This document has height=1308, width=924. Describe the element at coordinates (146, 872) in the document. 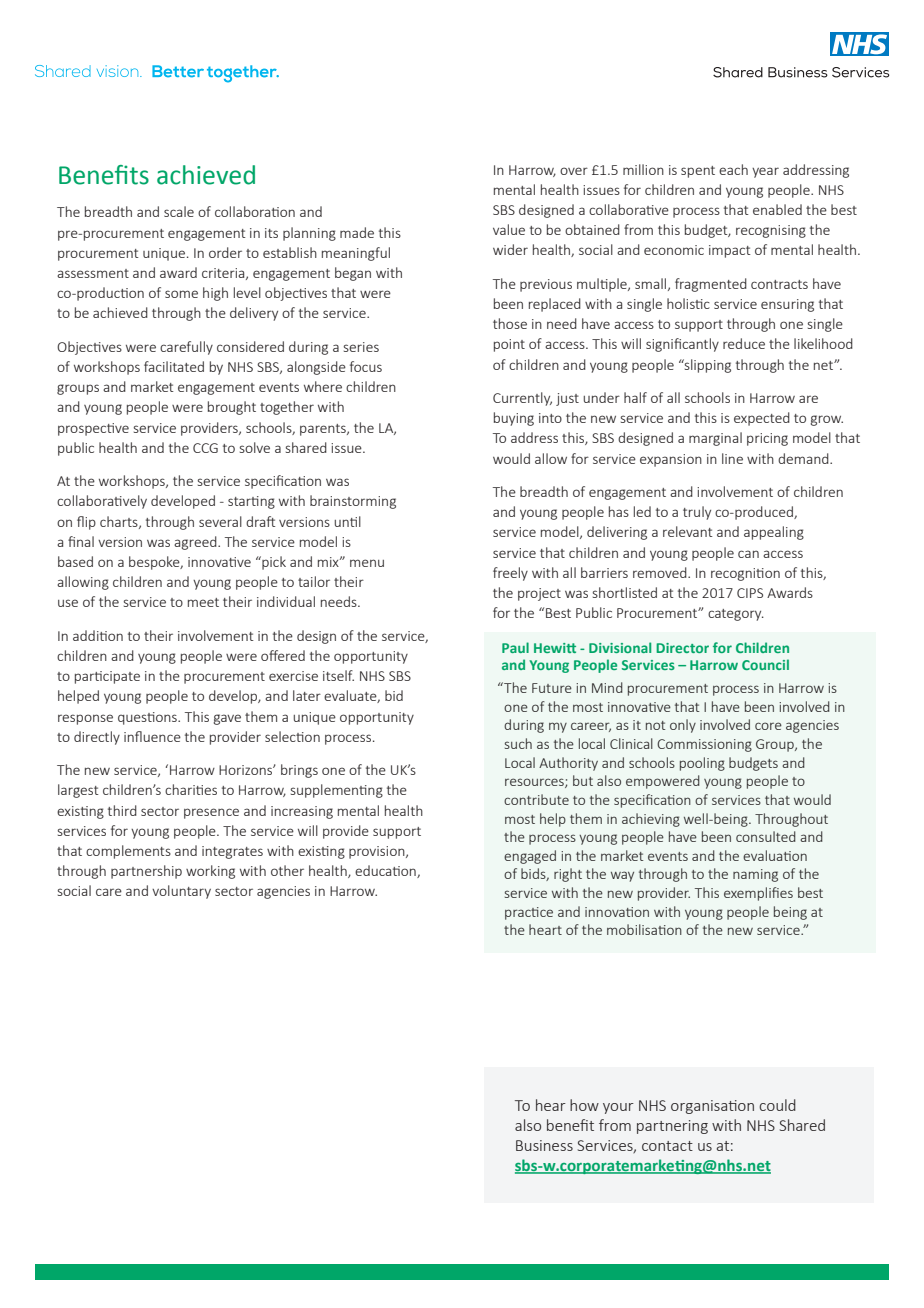

I see `partnership` at that location.
